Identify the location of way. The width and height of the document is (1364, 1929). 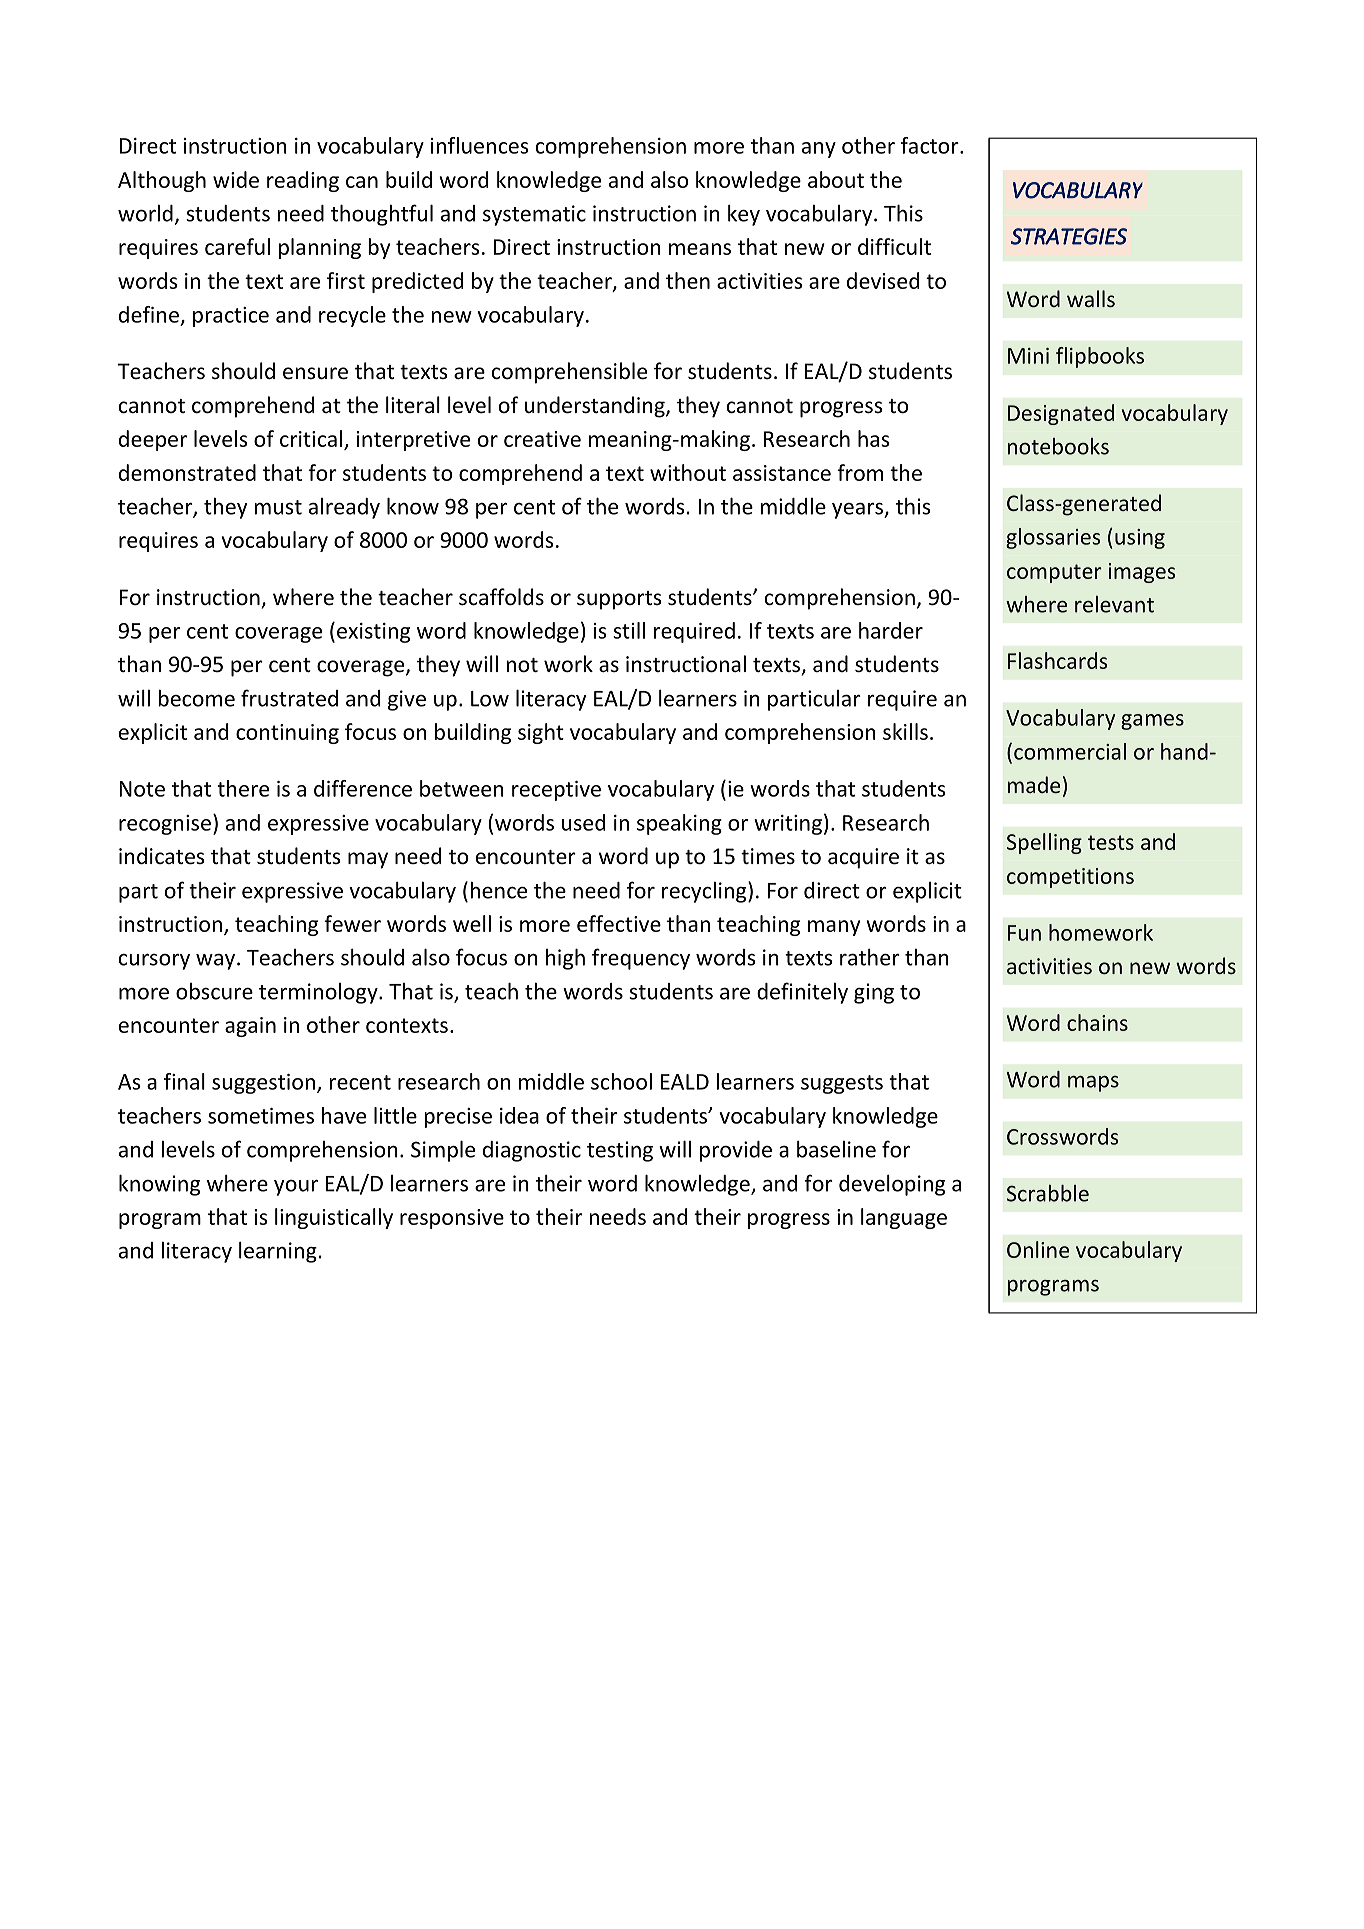
(217, 961).
